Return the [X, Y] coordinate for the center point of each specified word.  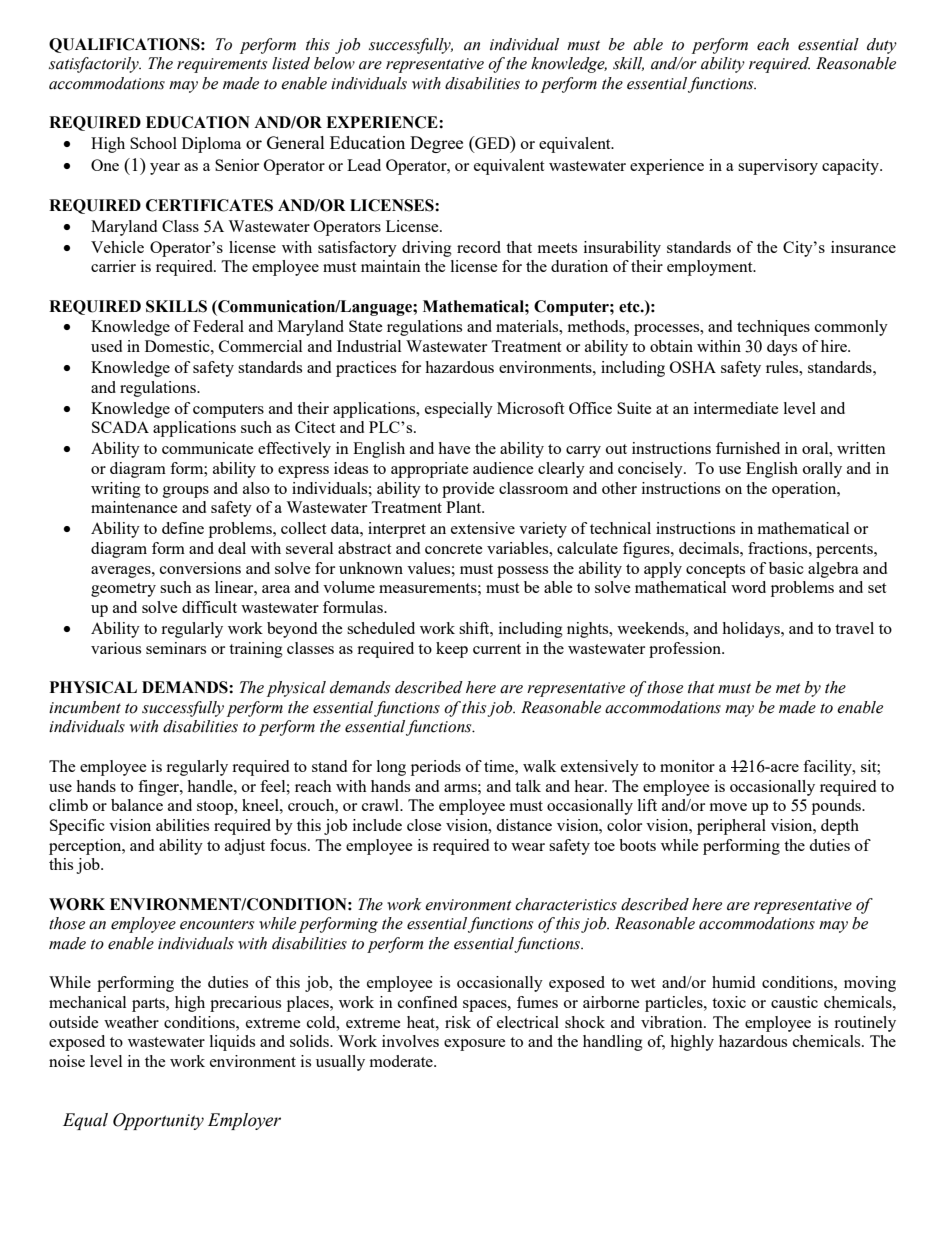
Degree [436, 144]
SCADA [120, 427]
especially [459, 410]
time [500, 766]
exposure [475, 1045]
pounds [837, 807]
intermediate [736, 408]
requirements [222, 65]
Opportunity [158, 1121]
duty [882, 46]
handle [211, 786]
